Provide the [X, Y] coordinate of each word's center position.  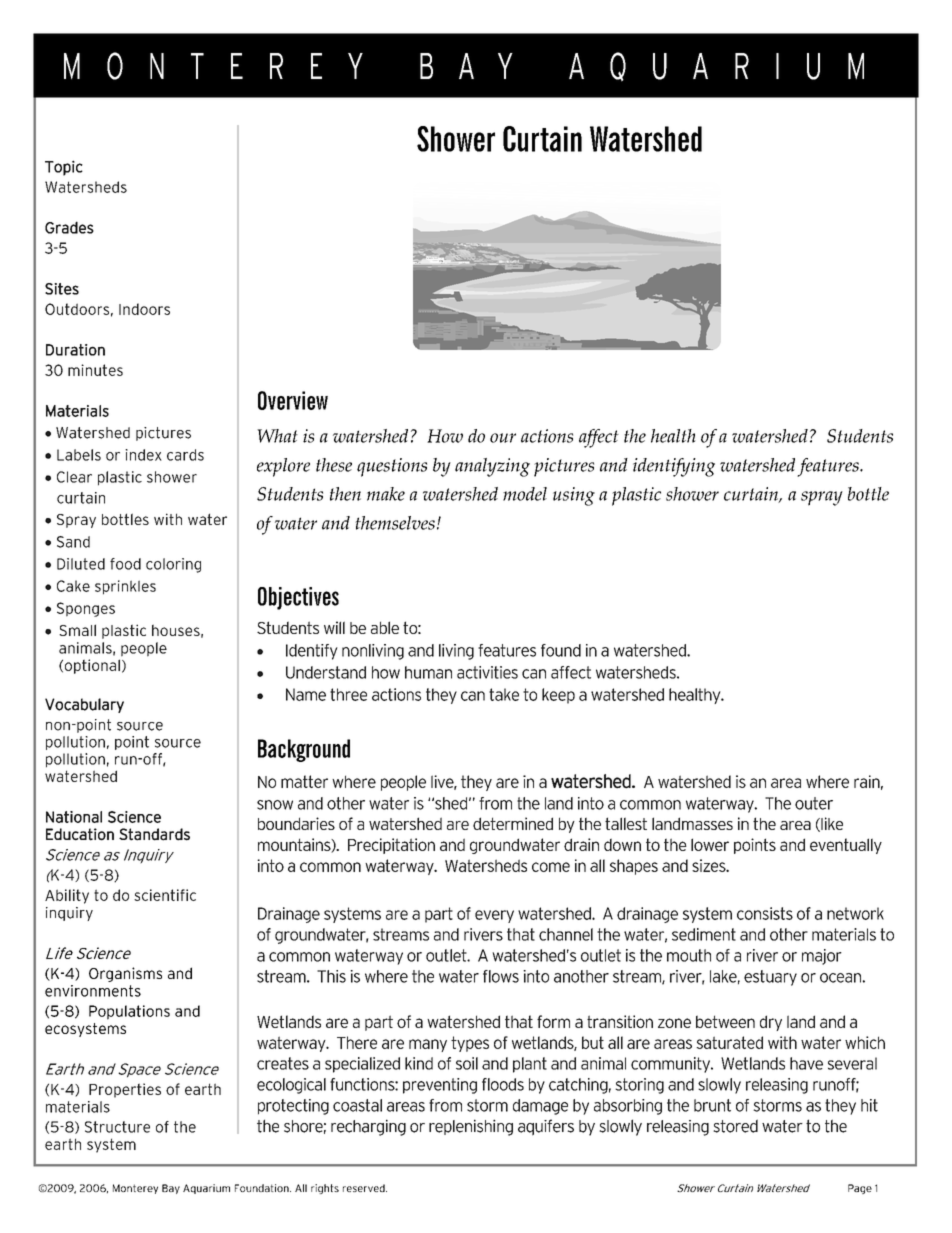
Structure [117, 1127]
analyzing [492, 467]
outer [814, 803]
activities [487, 672]
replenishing [471, 1127]
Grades [69, 227]
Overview [293, 400]
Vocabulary [84, 705]
